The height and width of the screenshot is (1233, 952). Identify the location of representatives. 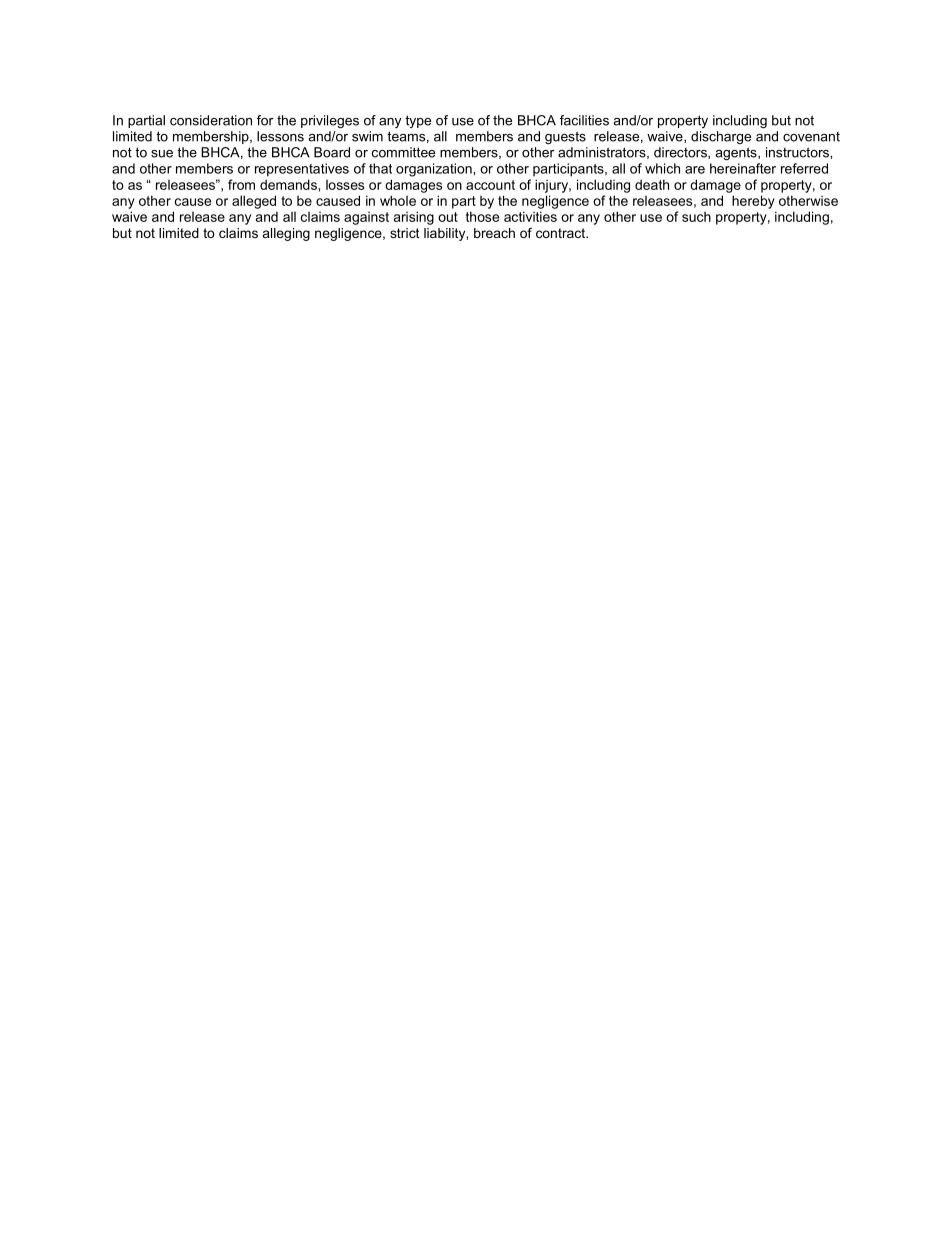
(302, 170).
